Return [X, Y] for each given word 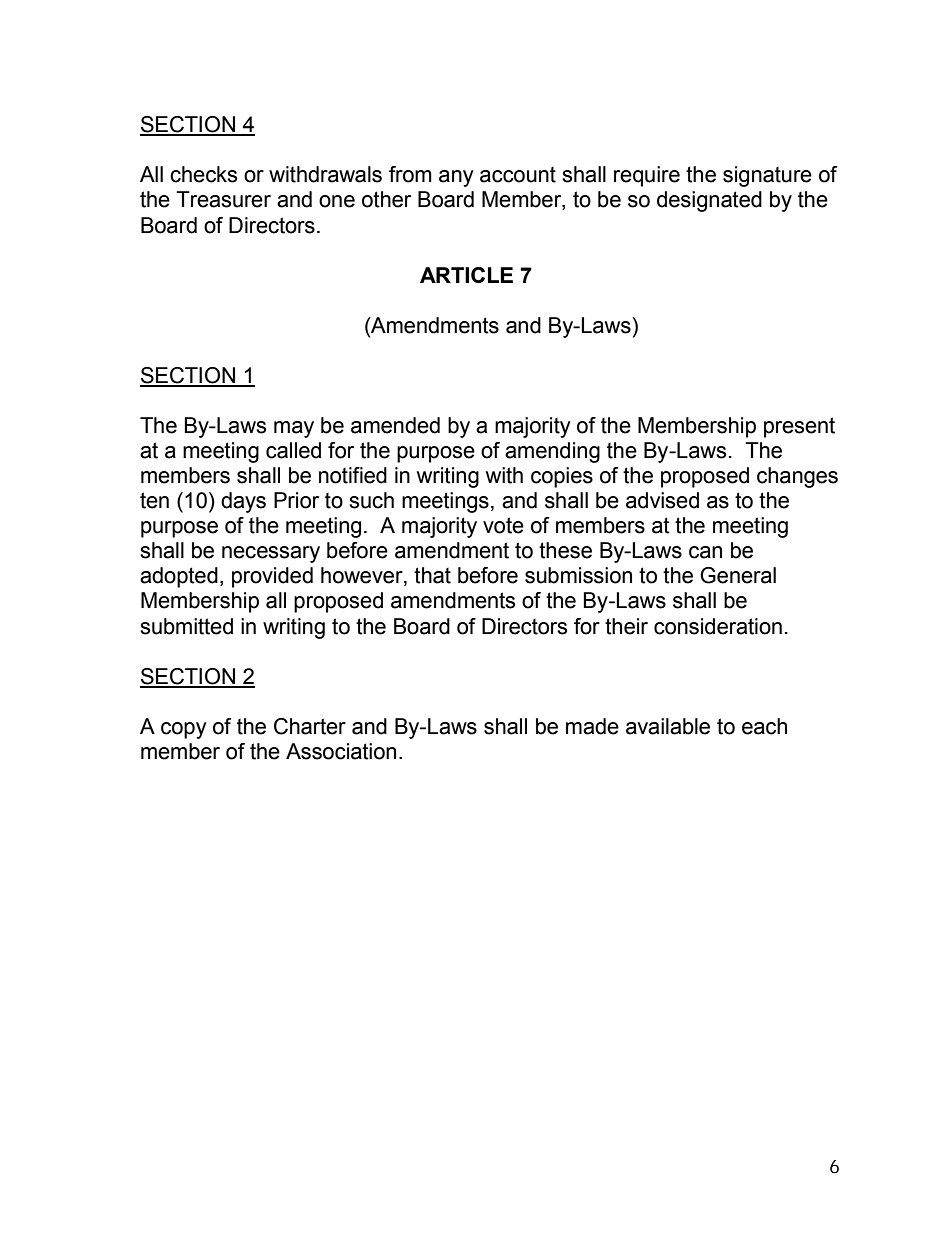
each [764, 726]
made [592, 726]
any [456, 178]
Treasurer [223, 199]
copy [184, 730]
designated [709, 201]
